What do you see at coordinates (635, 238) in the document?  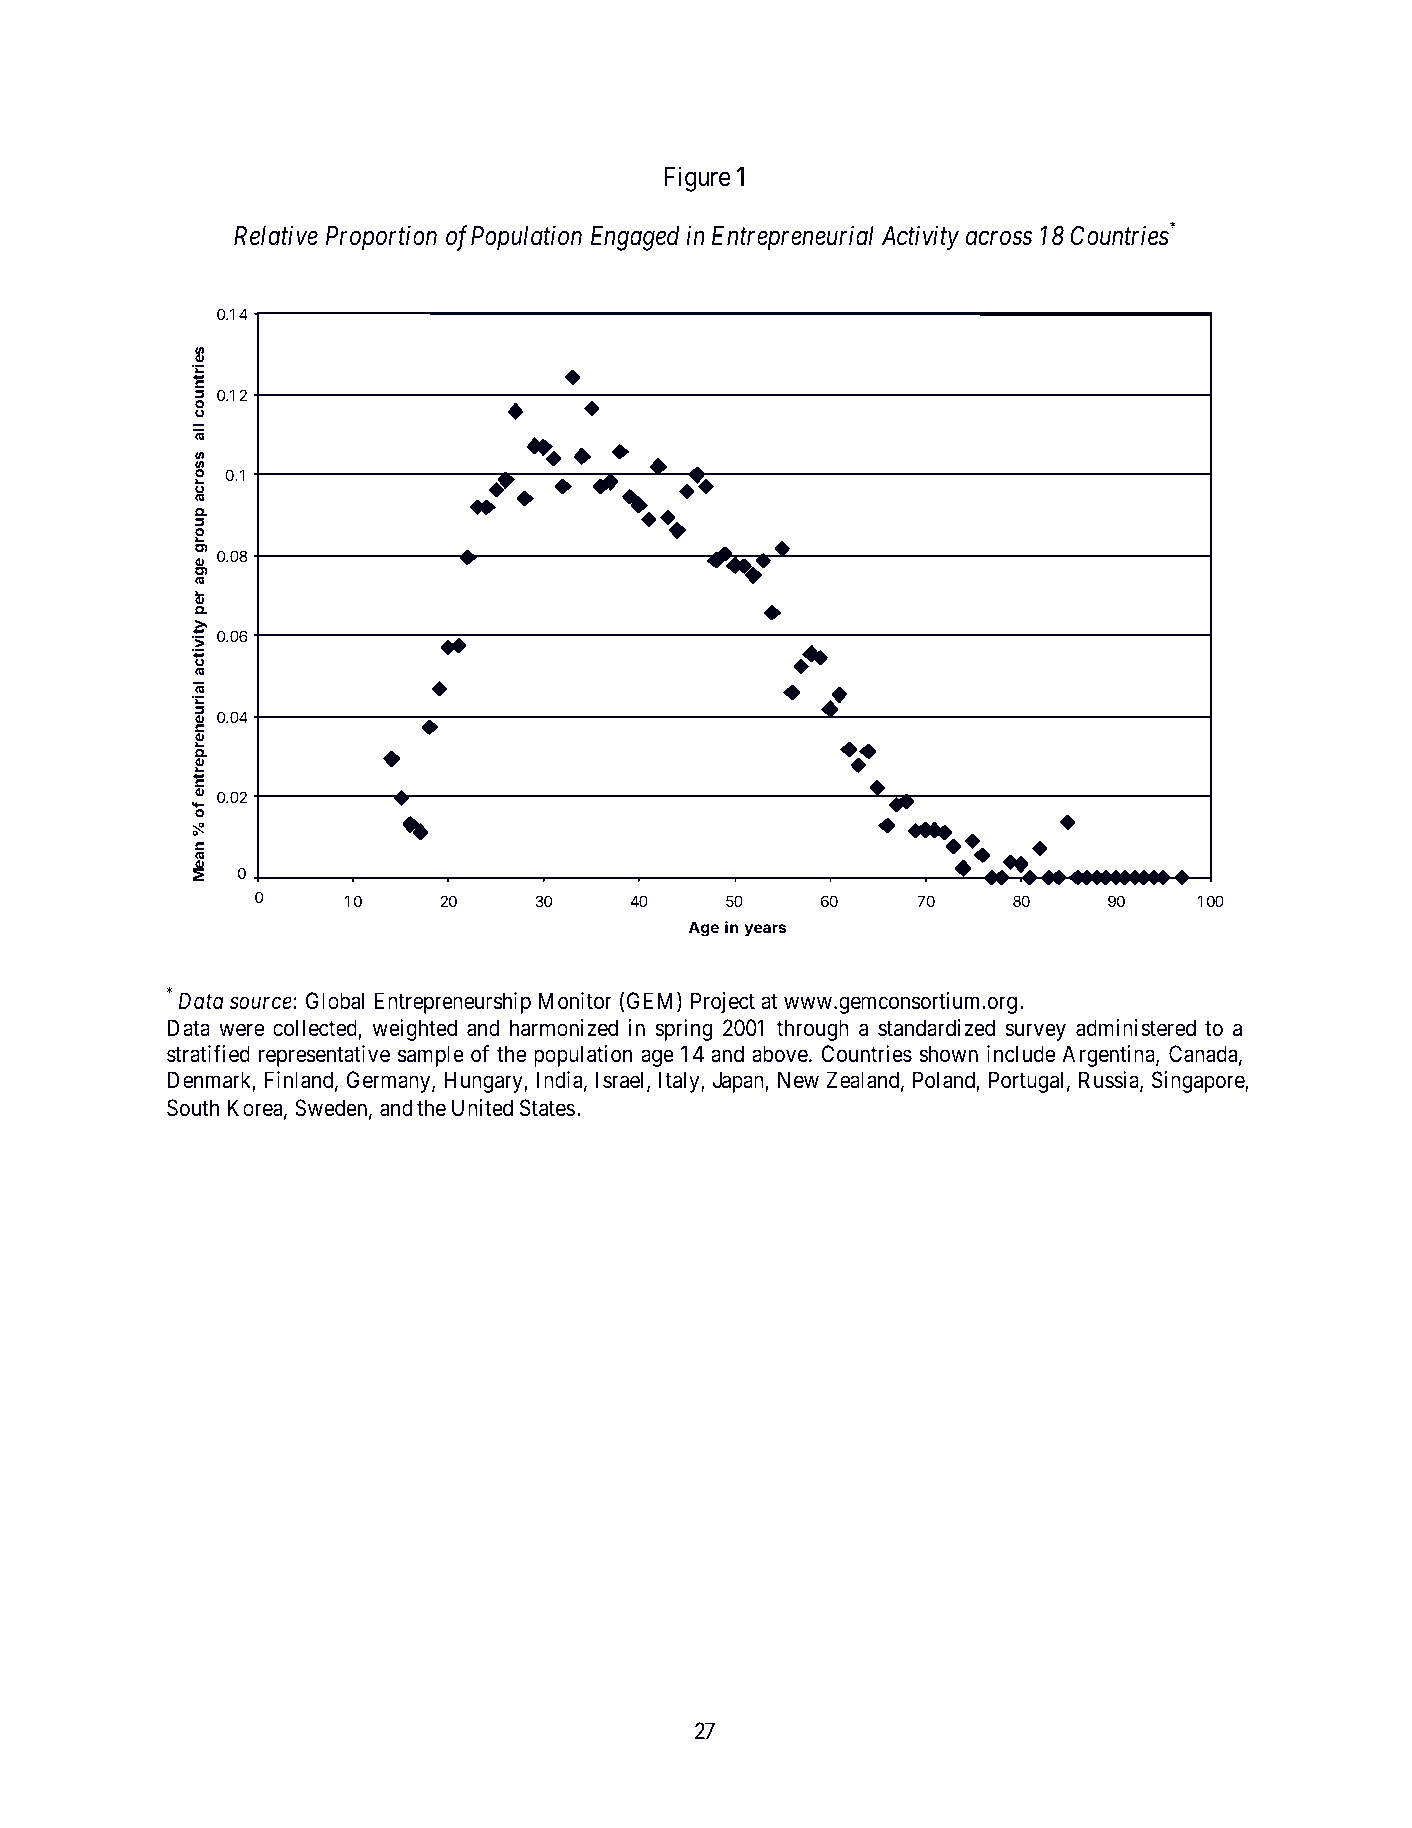 I see `Engaged` at bounding box center [635, 238].
